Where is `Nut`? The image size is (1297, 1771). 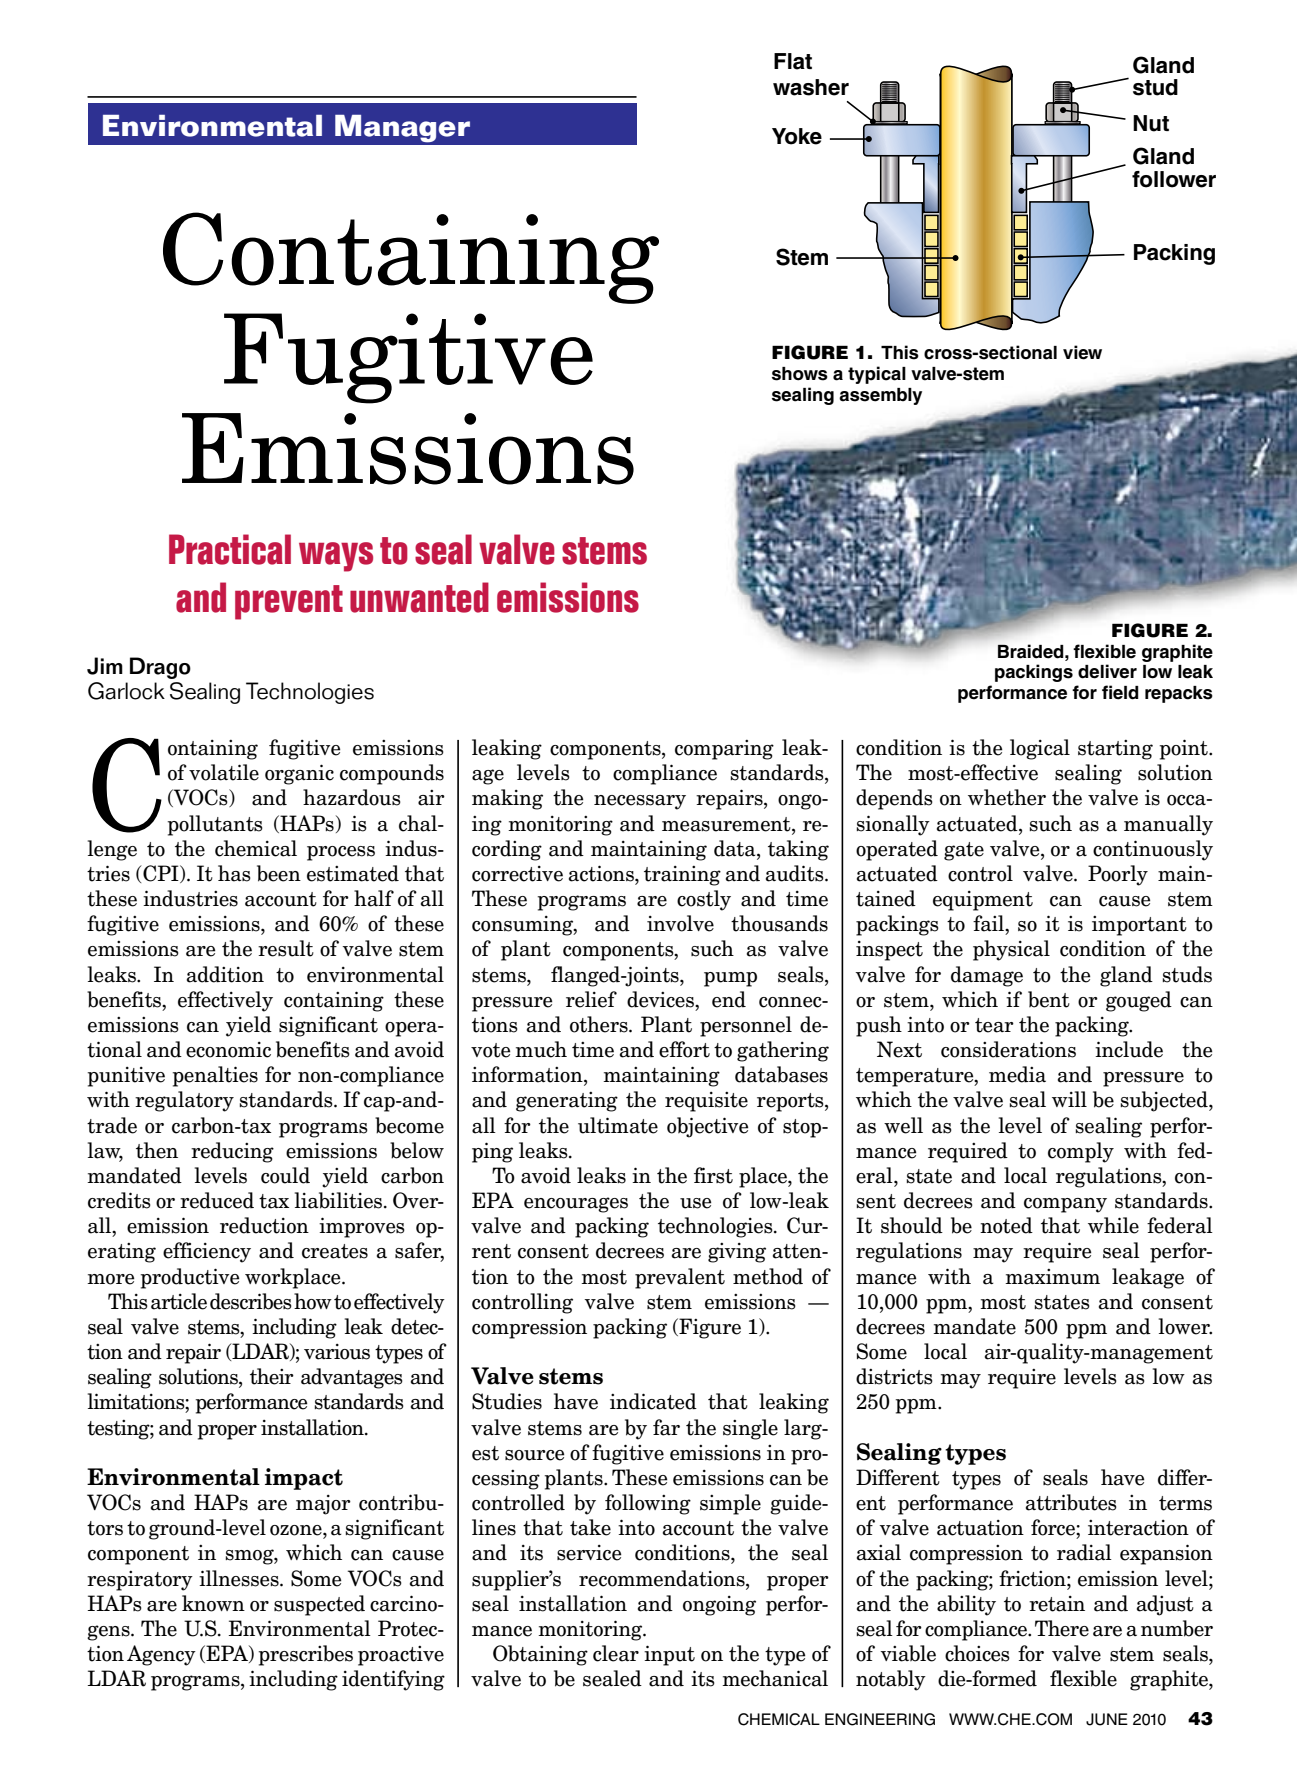 Nut is located at coordinates (1151, 123).
